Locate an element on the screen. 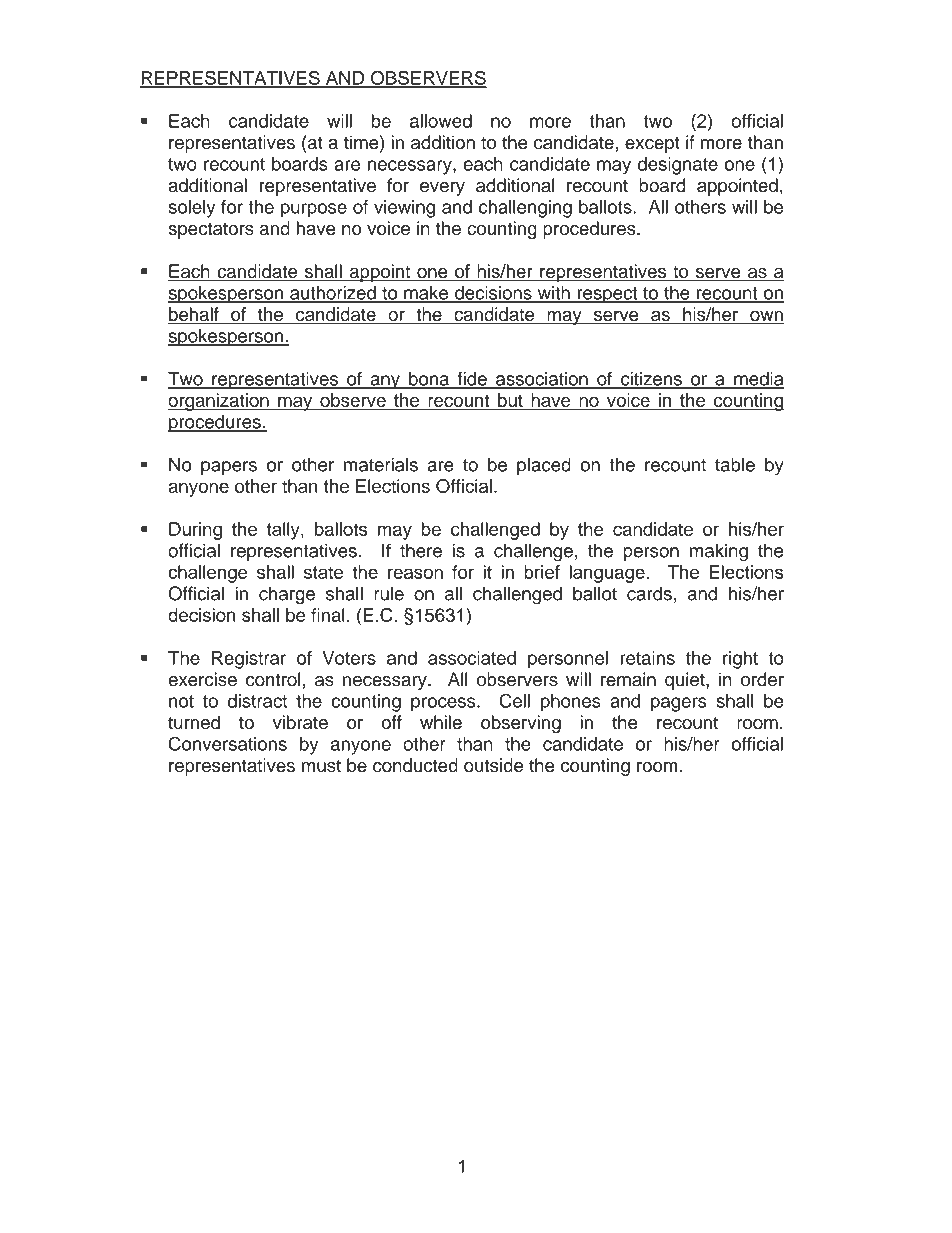 The height and width of the screenshot is (1233, 952). allowed is located at coordinates (441, 121).
